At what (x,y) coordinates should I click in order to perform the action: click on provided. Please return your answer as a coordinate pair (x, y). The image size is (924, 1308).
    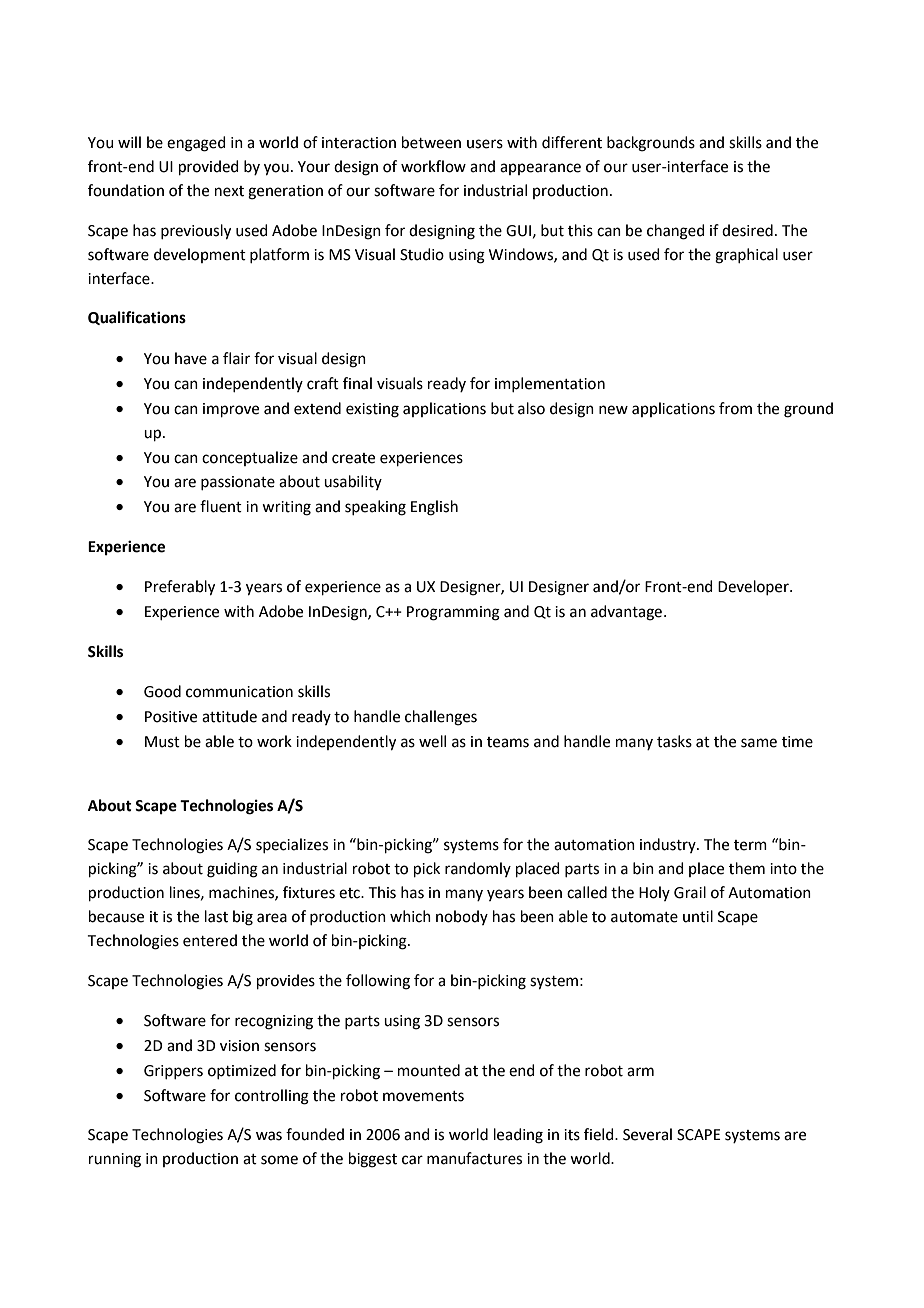
    Looking at the image, I should click on (209, 167).
